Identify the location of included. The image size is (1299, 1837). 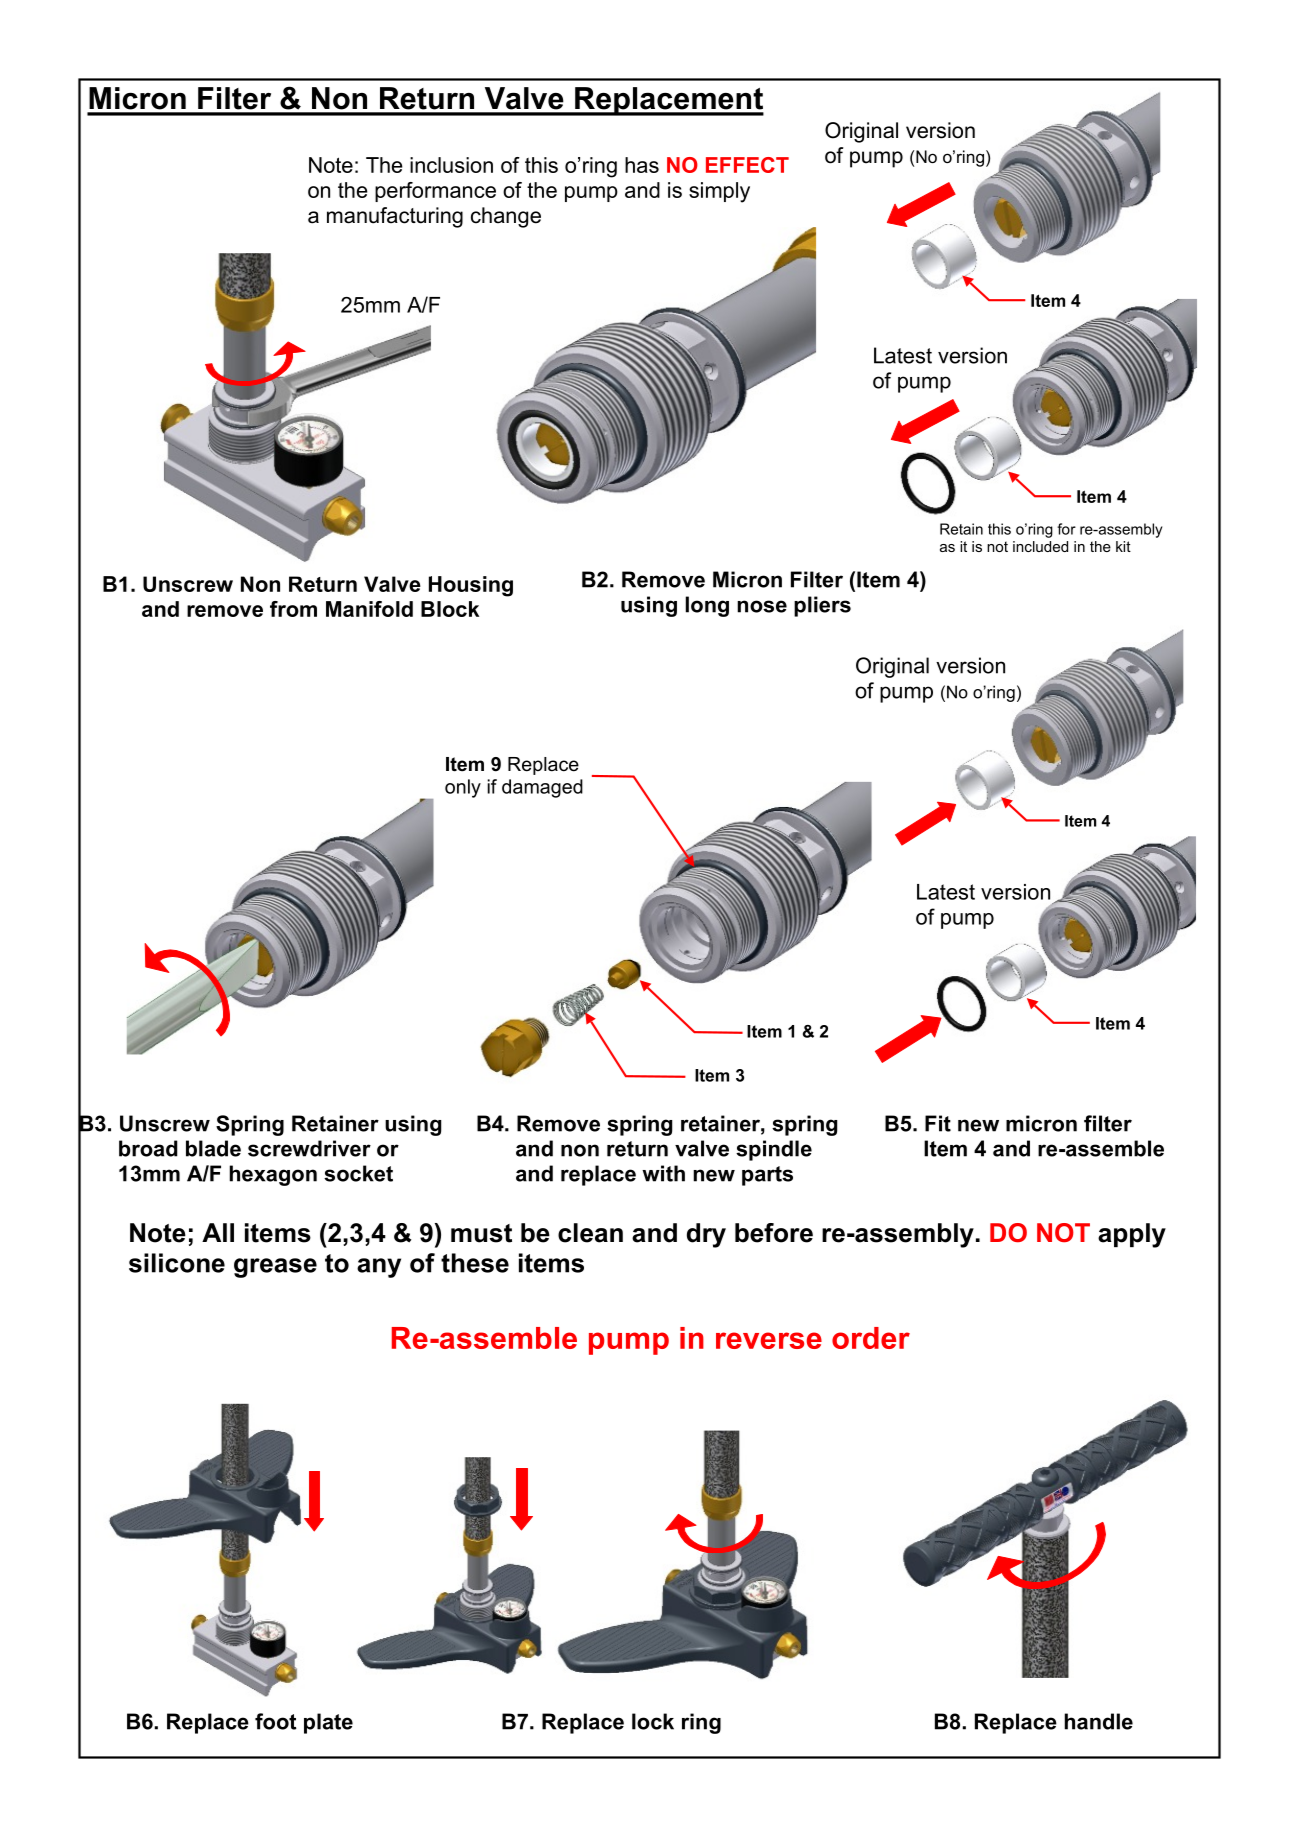
(1040, 546).
